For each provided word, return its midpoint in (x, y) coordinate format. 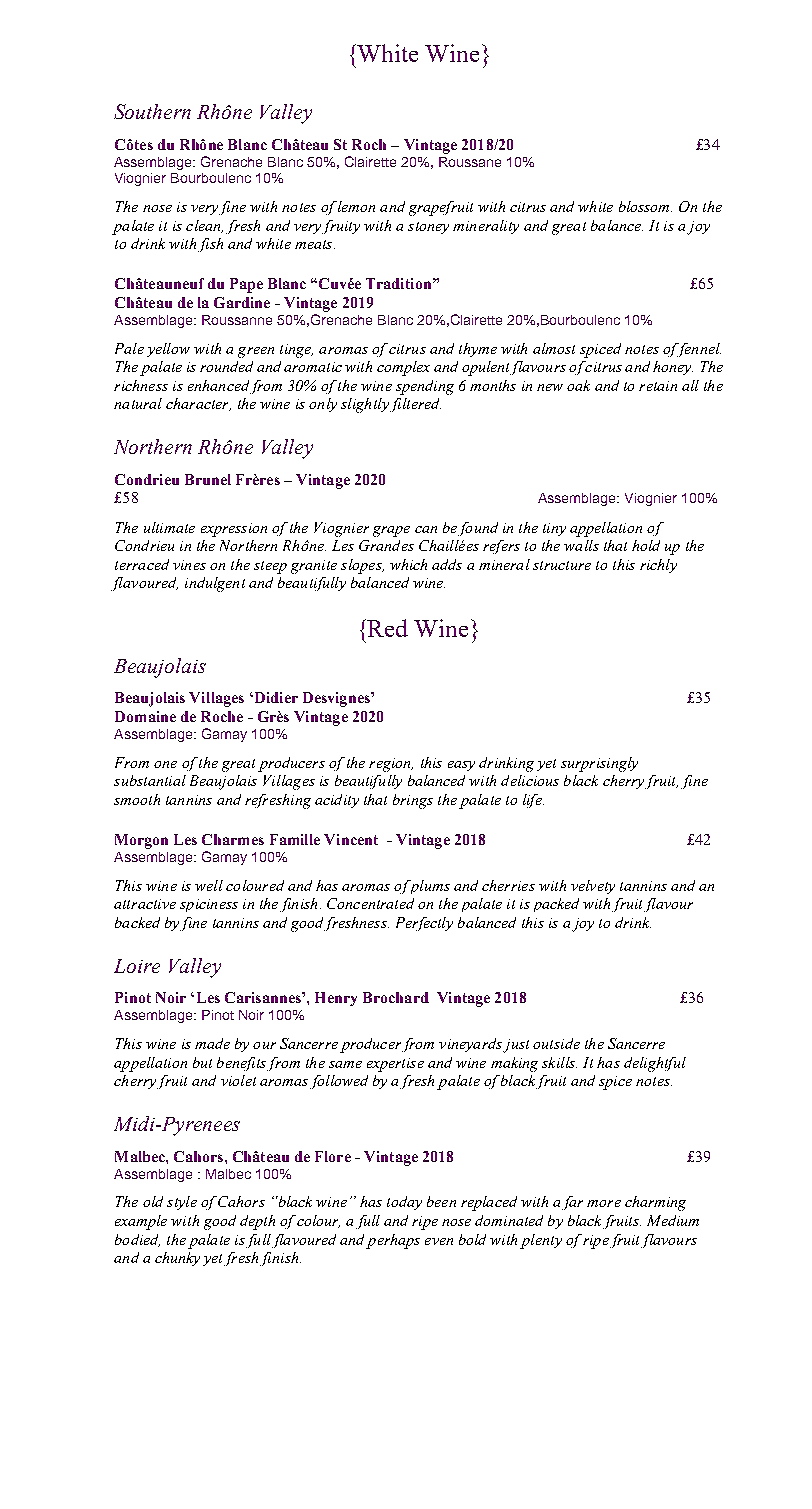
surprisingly (599, 764)
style (182, 1203)
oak (578, 385)
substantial (150, 780)
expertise (395, 1065)
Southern (152, 111)
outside (556, 1043)
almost (554, 348)
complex (403, 368)
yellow (168, 350)
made (212, 1043)
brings (413, 801)
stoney (428, 228)
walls (581, 545)
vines (189, 565)
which (408, 564)
